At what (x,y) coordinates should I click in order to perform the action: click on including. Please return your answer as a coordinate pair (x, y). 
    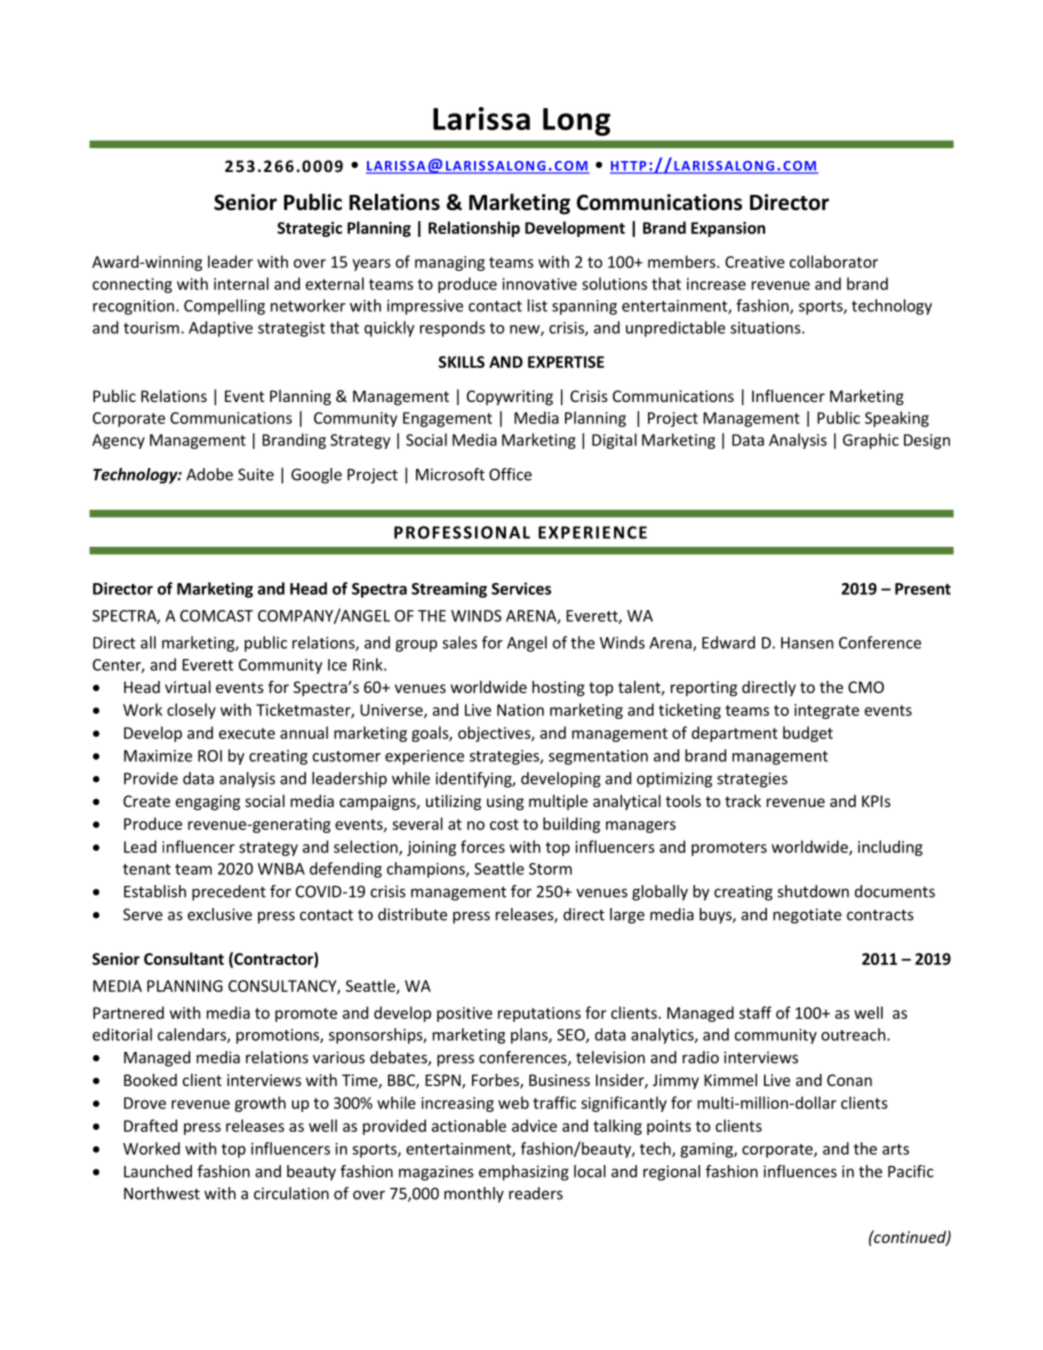
    Looking at the image, I should click on (890, 848).
